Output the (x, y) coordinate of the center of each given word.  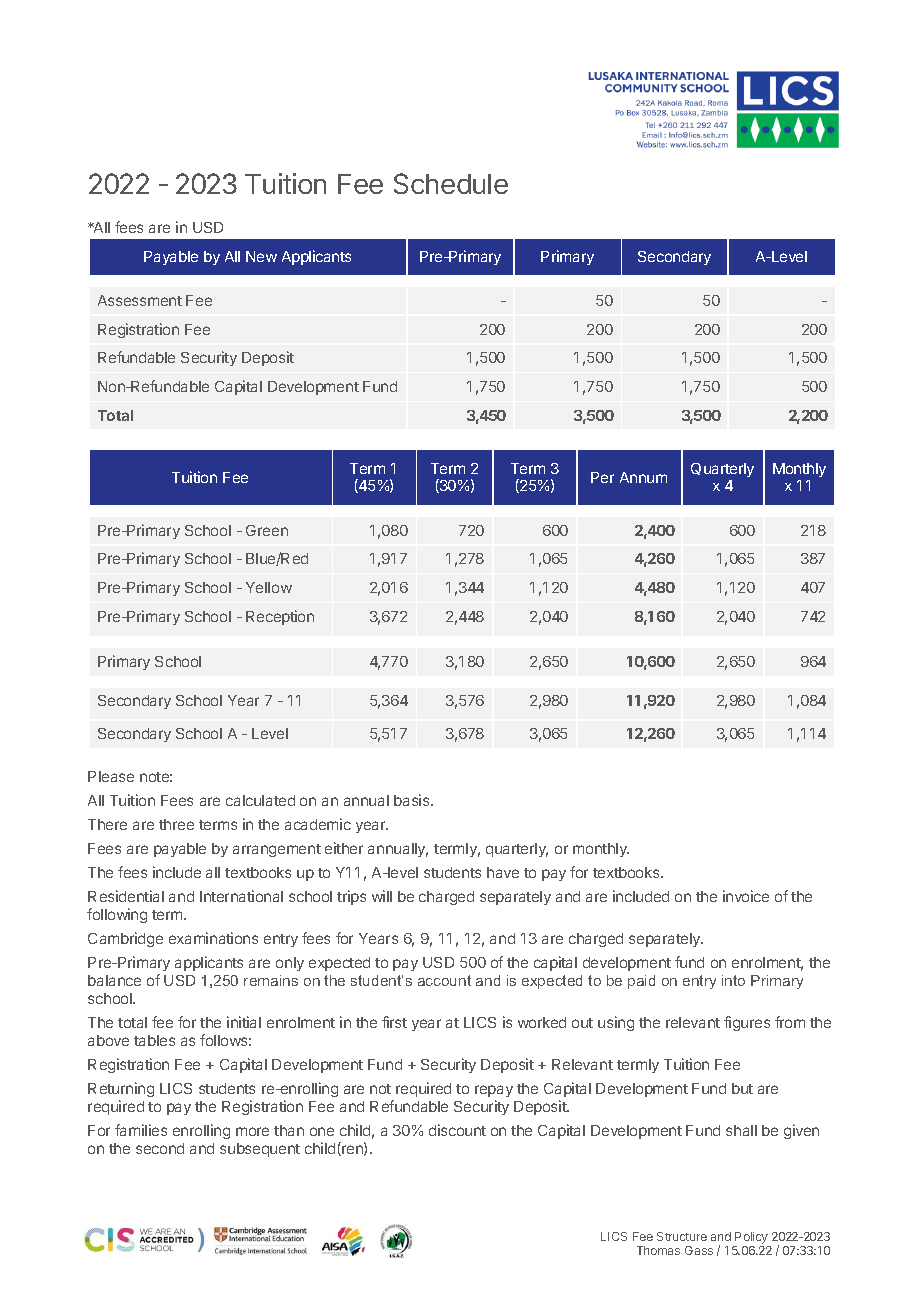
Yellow (269, 587)
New (261, 256)
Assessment (140, 300)
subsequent (260, 1150)
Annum (643, 477)
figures (747, 1023)
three (176, 824)
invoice (746, 896)
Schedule (451, 183)
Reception (280, 617)
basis (413, 800)
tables (154, 1040)
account (444, 980)
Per (602, 477)
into (733, 980)
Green (267, 530)
